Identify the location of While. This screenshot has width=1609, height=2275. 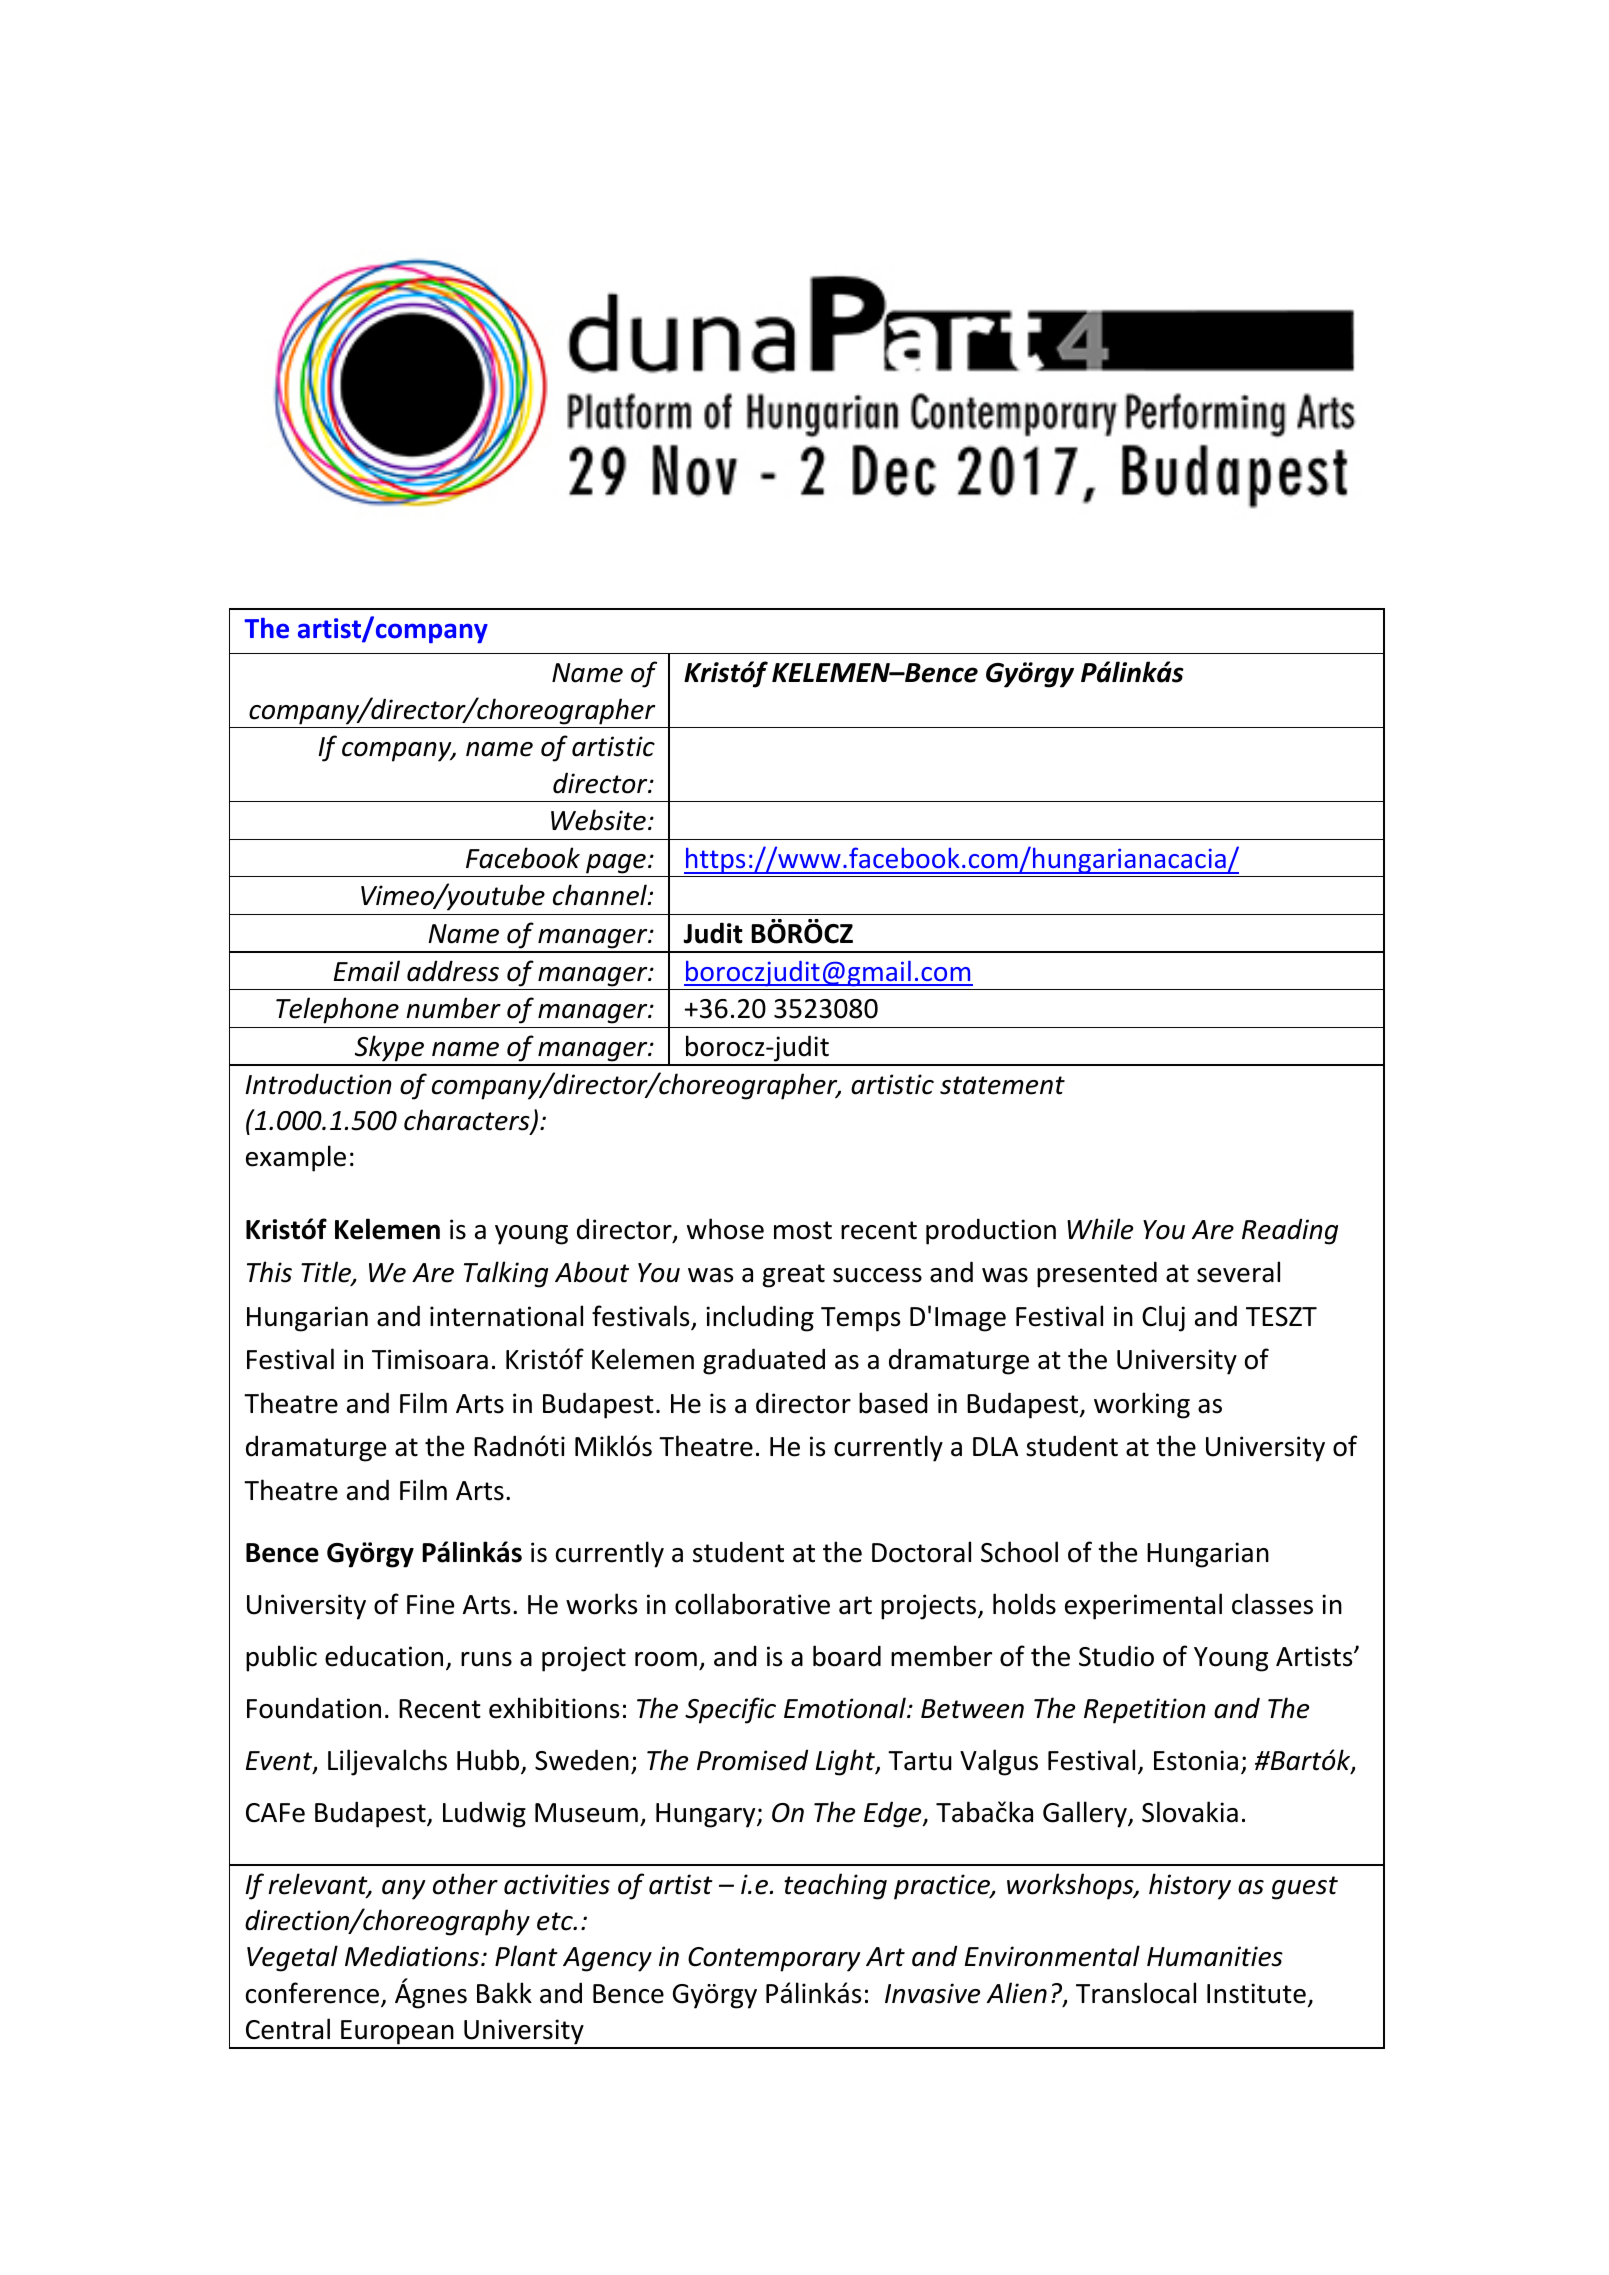
(1100, 1229).
